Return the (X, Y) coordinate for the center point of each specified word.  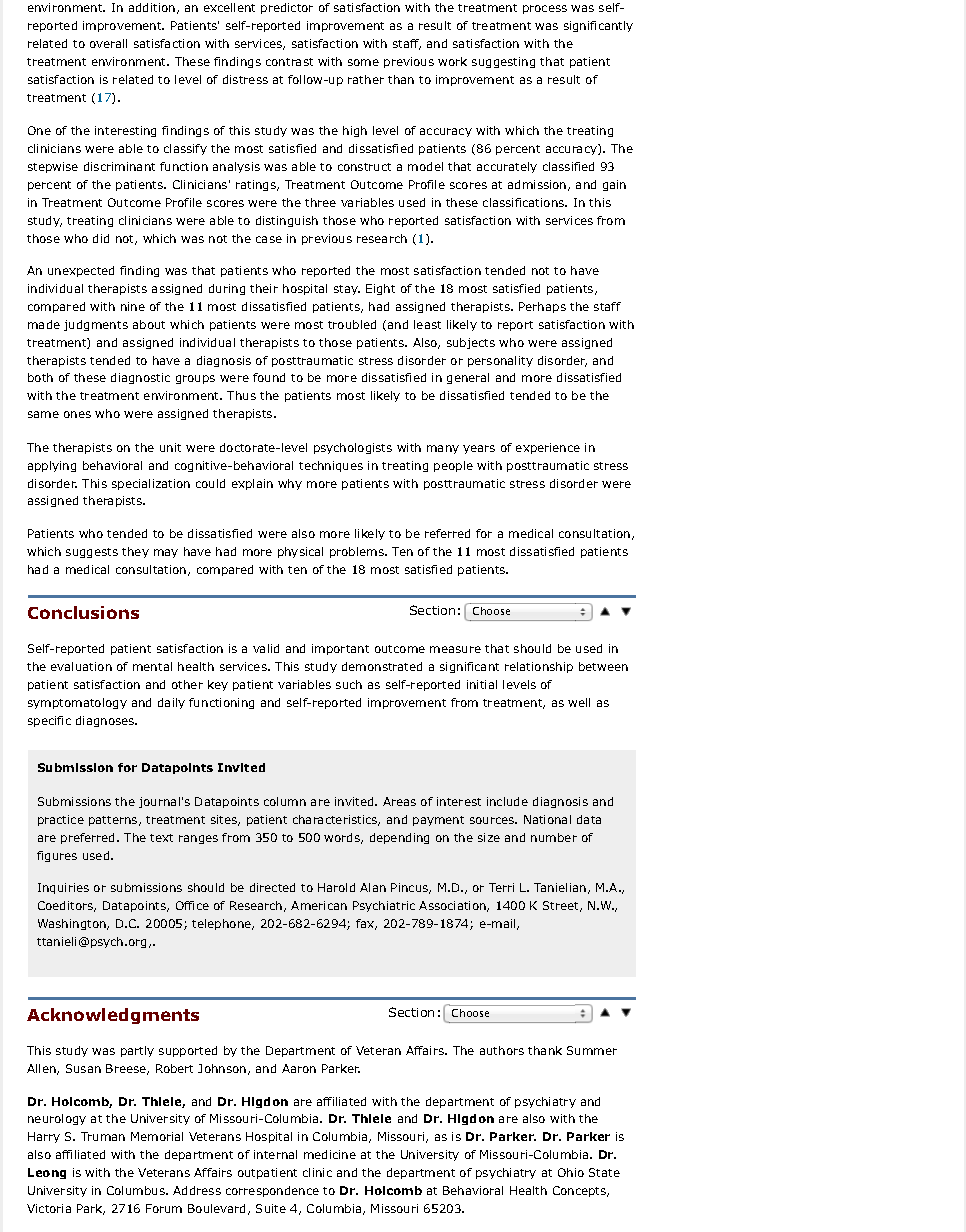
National (547, 819)
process (545, 9)
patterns (114, 821)
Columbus (137, 1190)
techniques (331, 466)
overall (108, 43)
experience (548, 448)
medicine (330, 1154)
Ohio (571, 1172)
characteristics (336, 820)
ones (77, 414)
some (363, 62)
